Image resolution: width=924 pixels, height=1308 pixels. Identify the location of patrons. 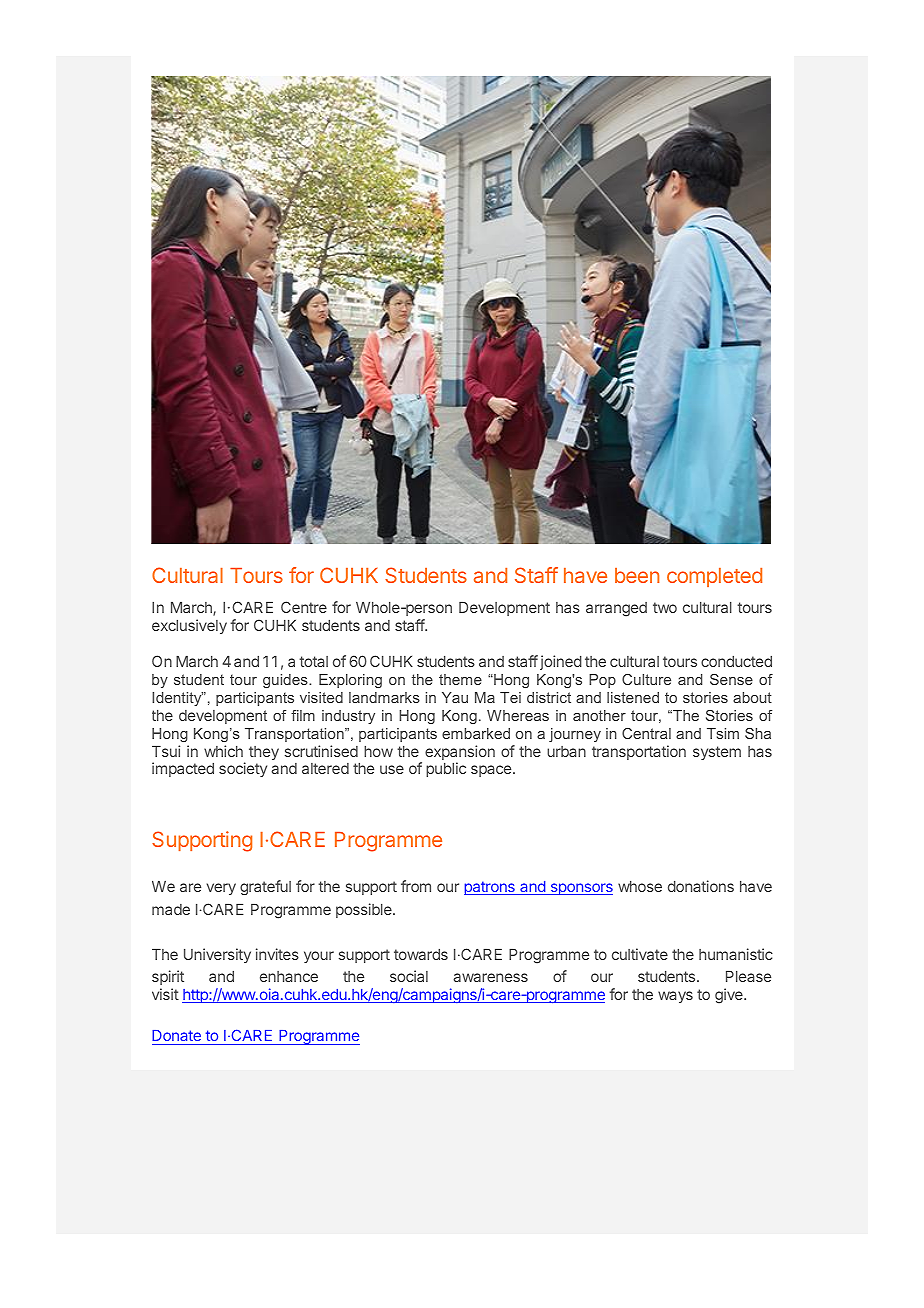
(490, 888).
